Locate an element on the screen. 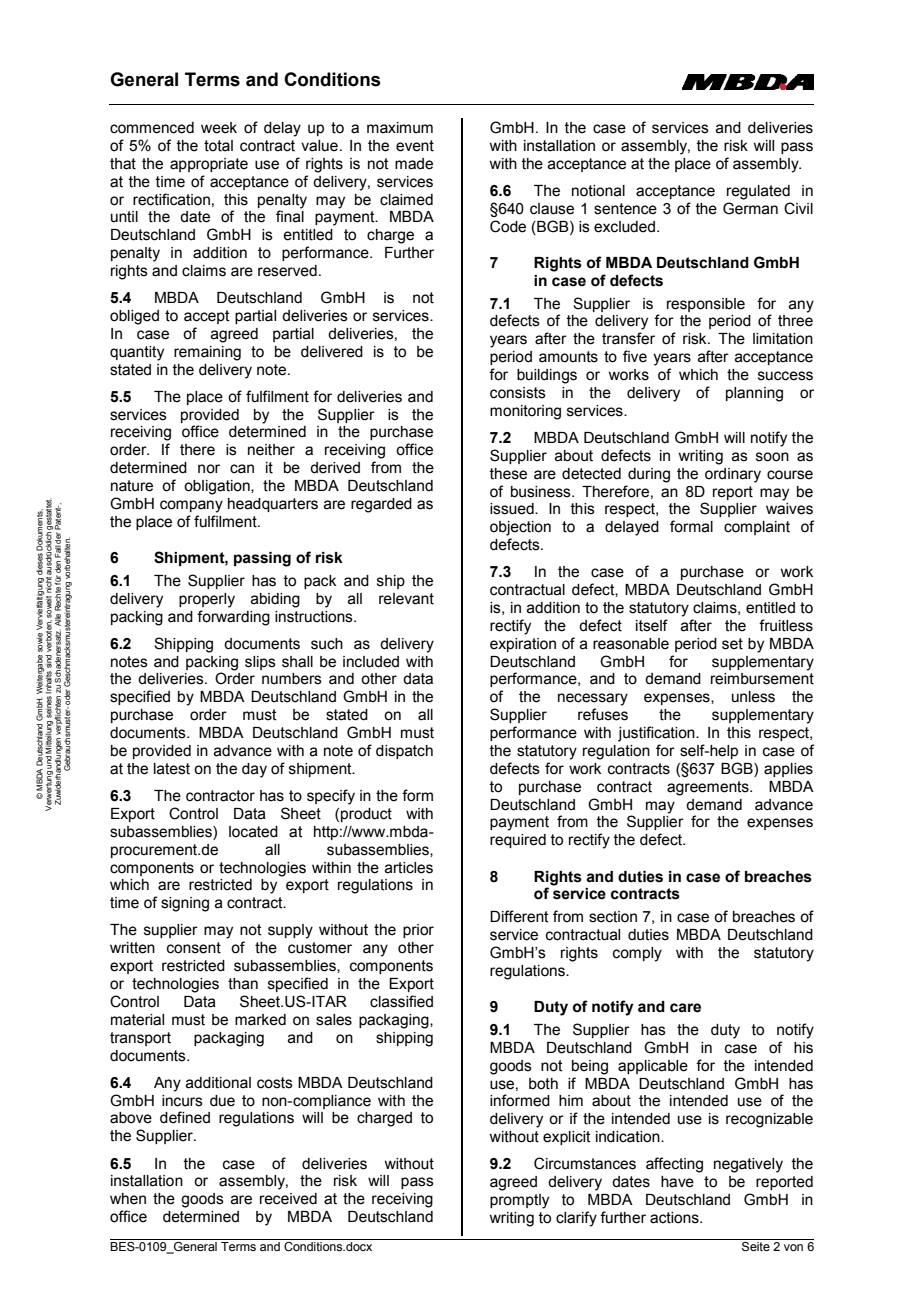 The image size is (924, 1308). appropriate is located at coordinates (209, 165).
